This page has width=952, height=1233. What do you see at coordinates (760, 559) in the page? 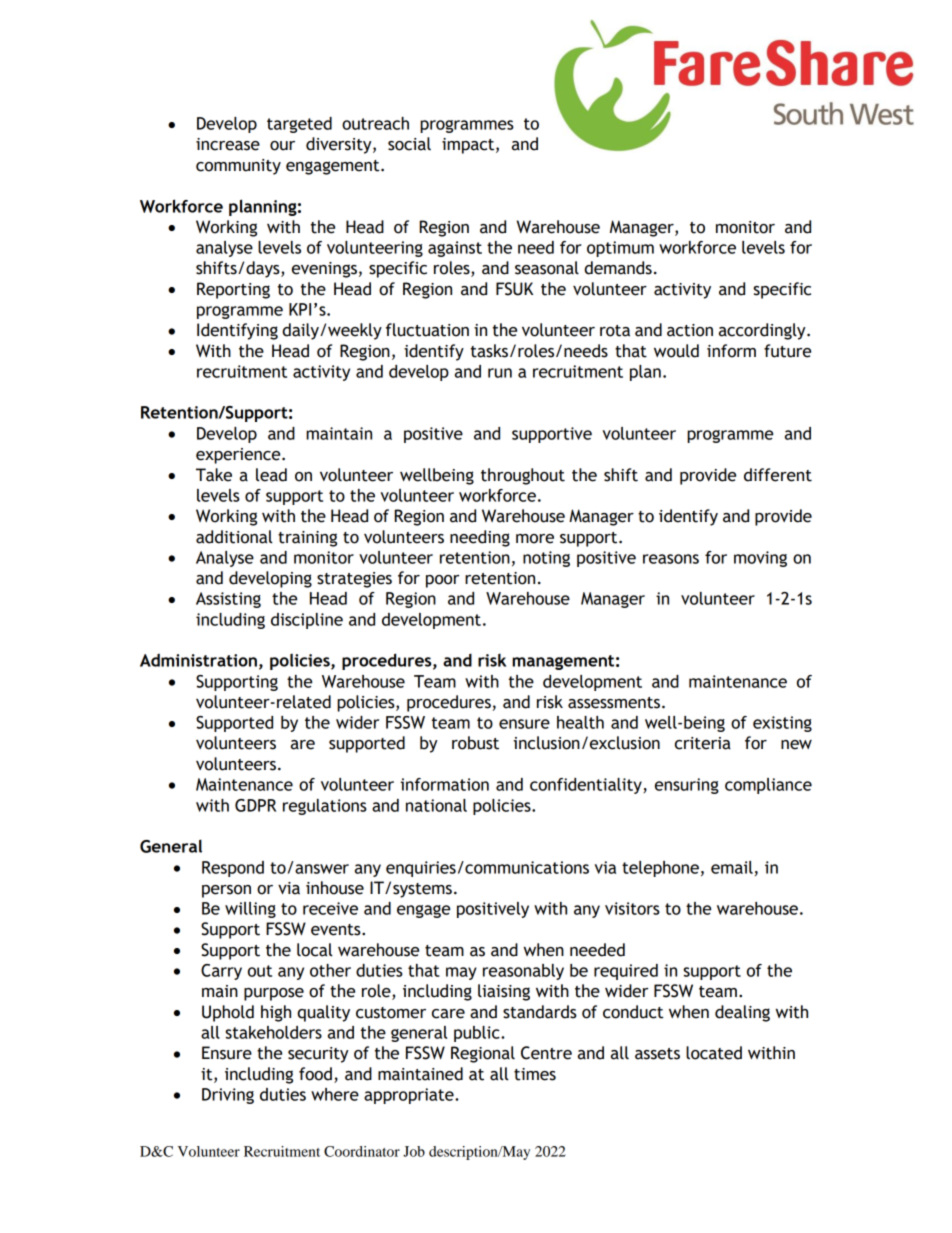
I see `moving` at bounding box center [760, 559].
